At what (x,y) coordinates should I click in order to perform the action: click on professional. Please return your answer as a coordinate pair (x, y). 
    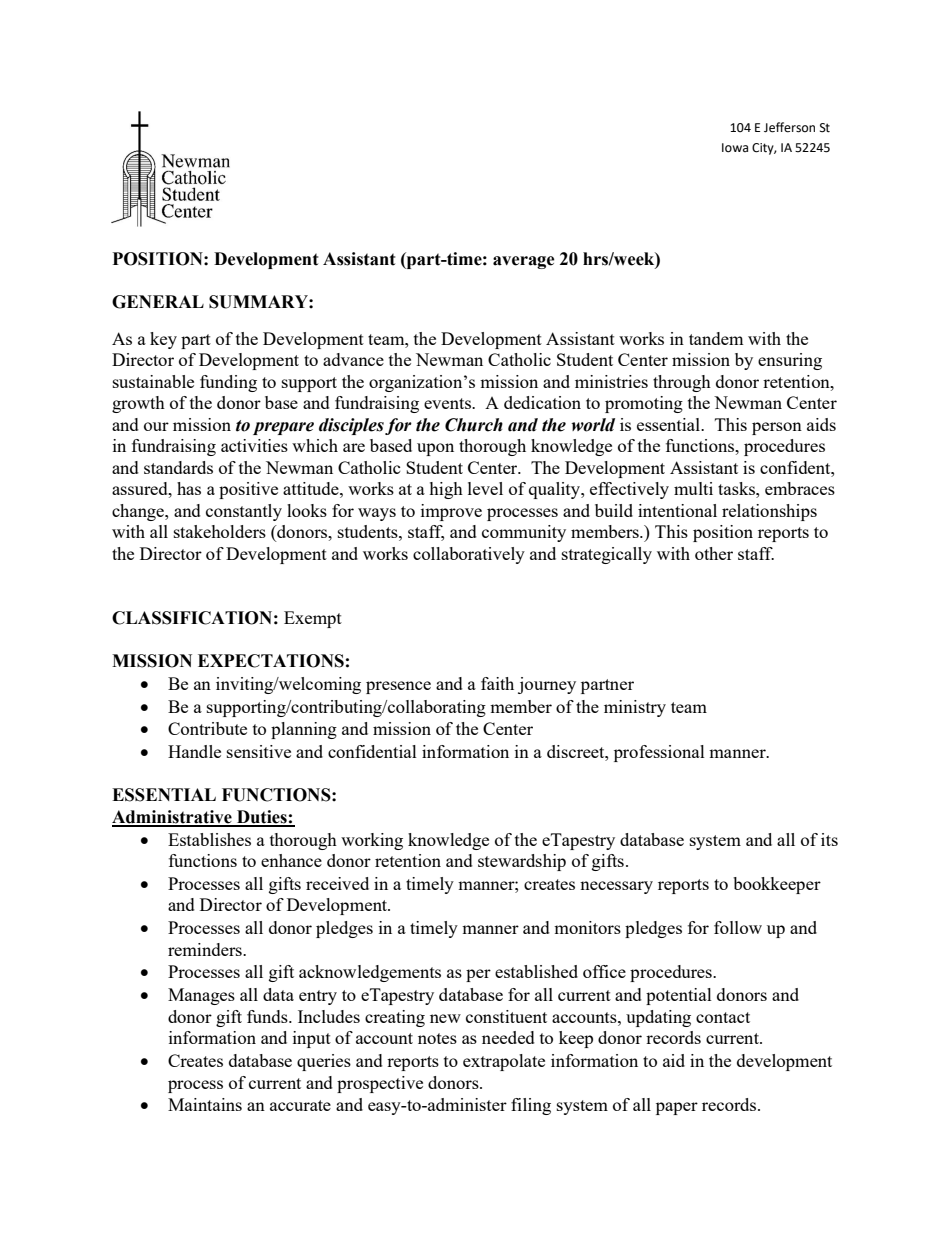
    Looking at the image, I should click on (659, 753).
